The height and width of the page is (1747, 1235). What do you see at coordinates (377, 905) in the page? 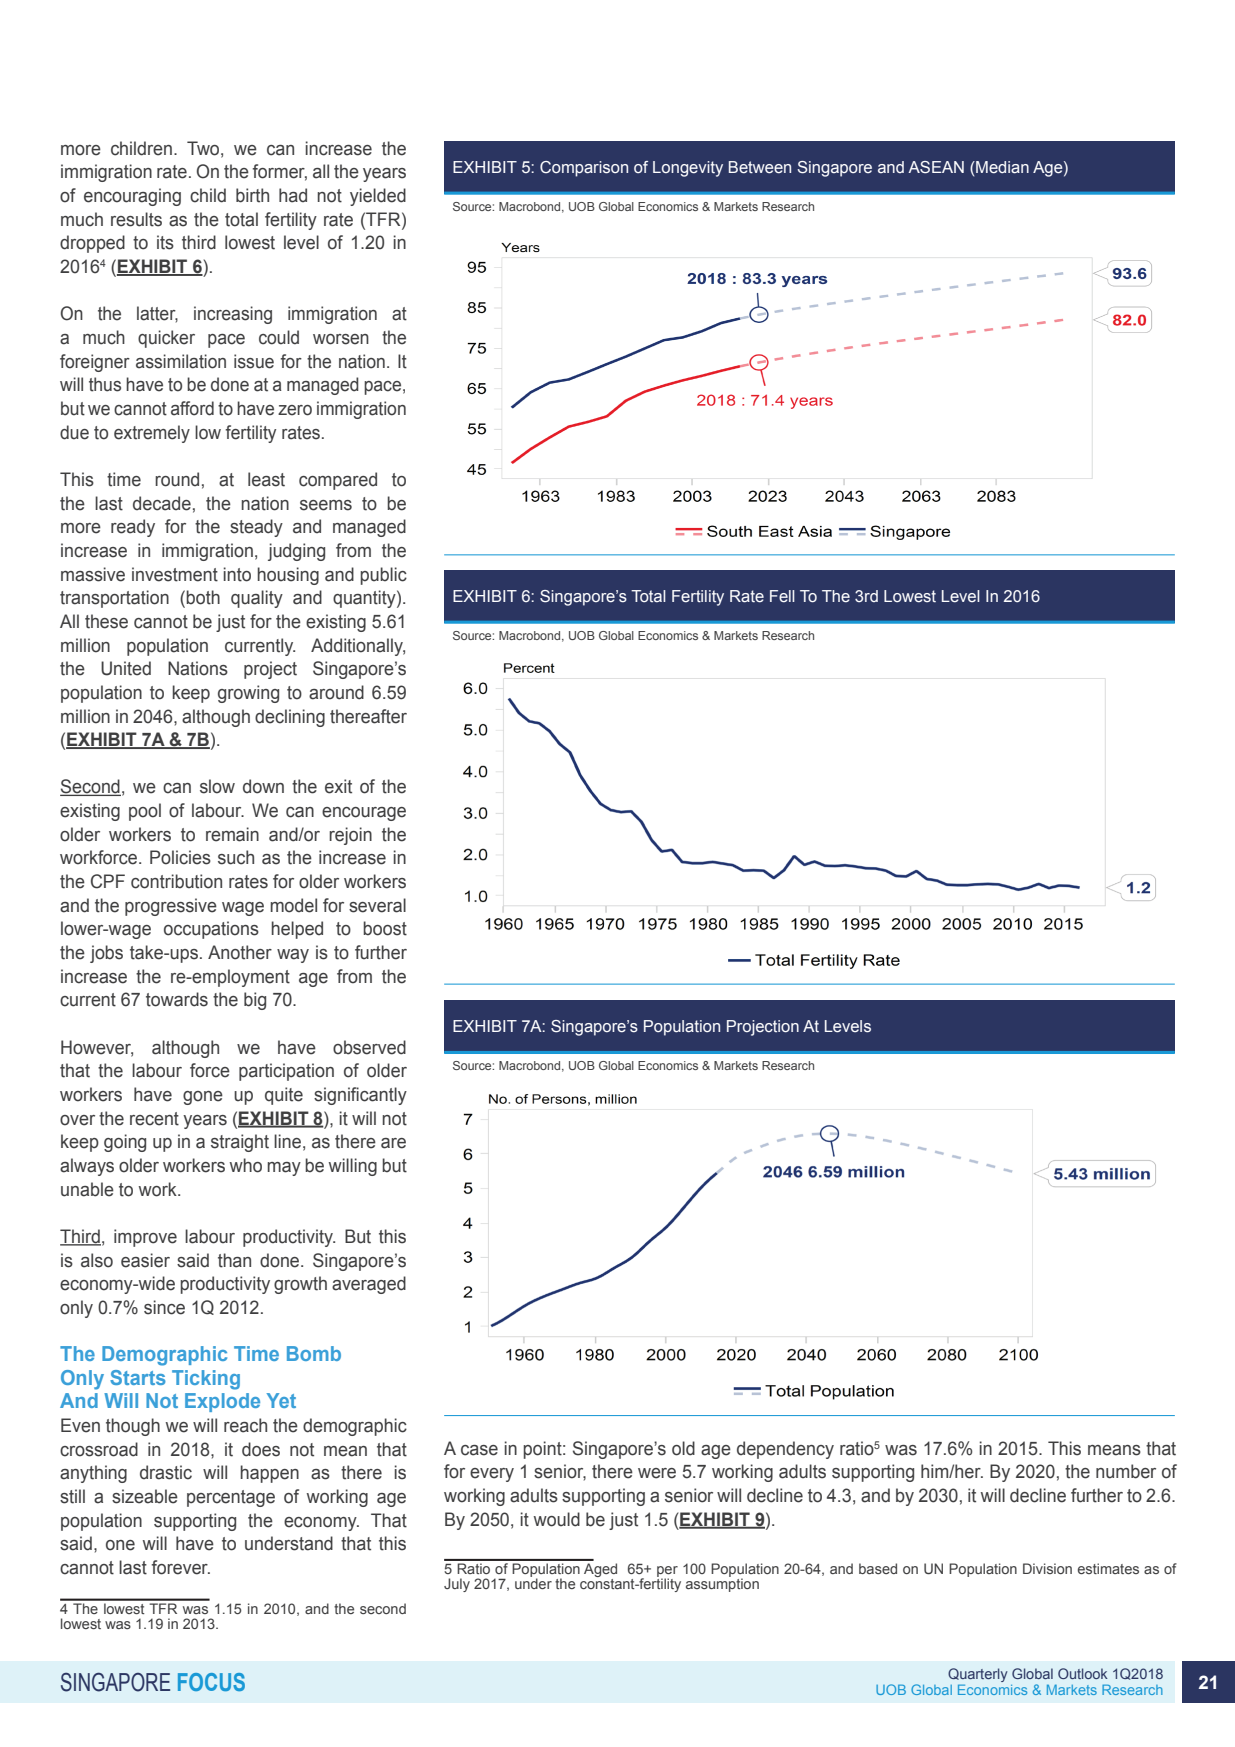
I see `several` at bounding box center [377, 905].
